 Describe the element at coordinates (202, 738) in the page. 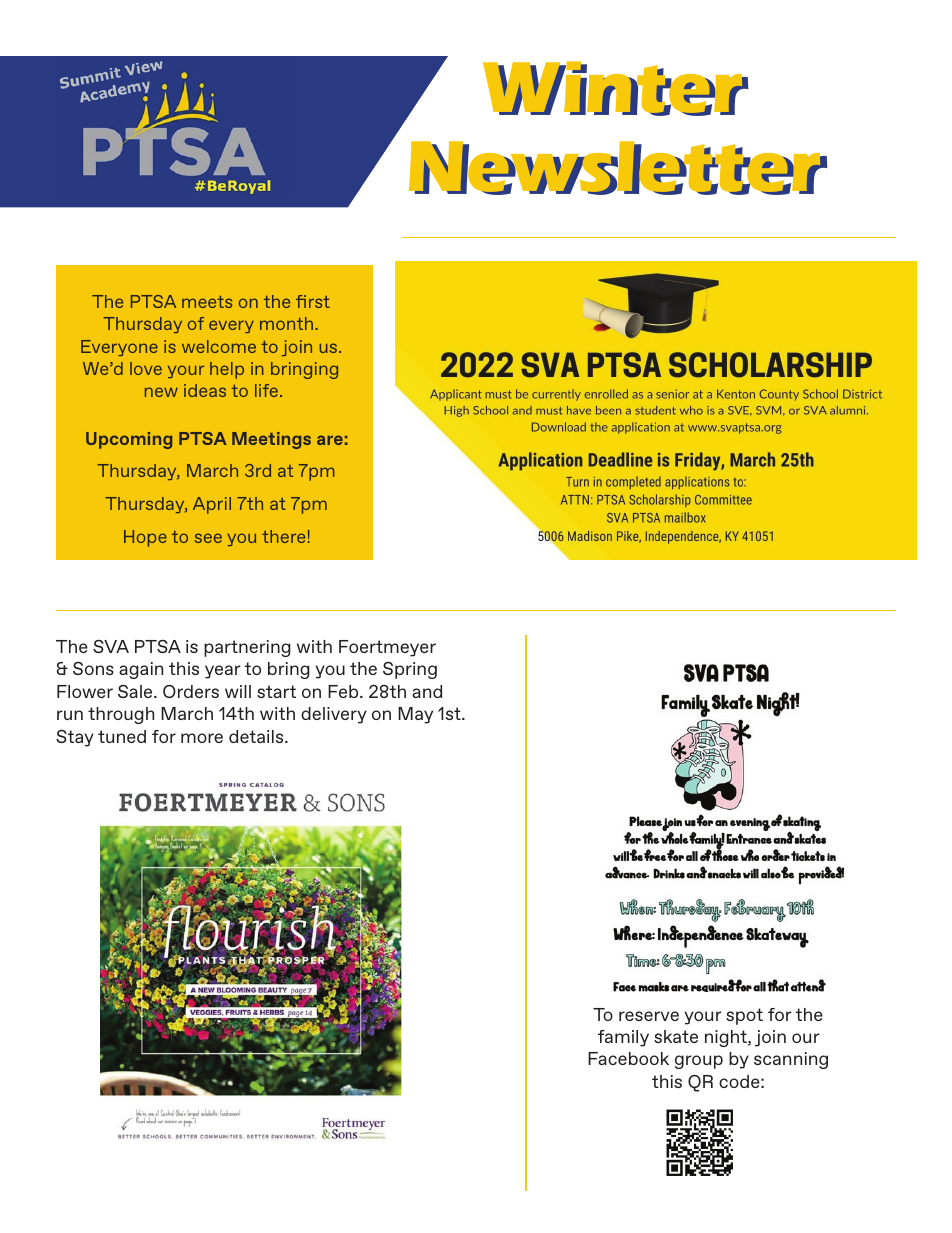

I see `more` at that location.
